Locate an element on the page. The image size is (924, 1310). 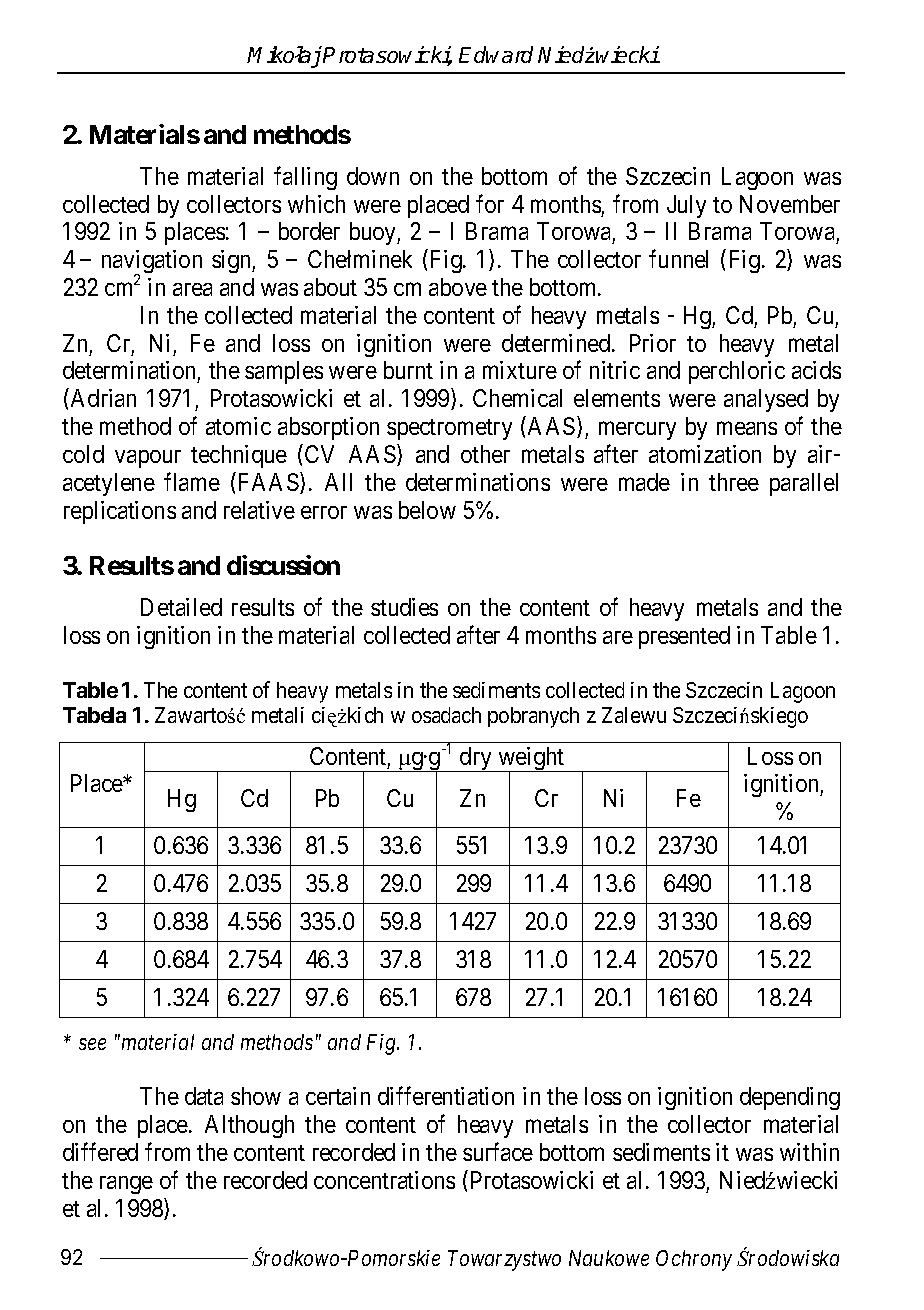
presented is located at coordinates (684, 637).
